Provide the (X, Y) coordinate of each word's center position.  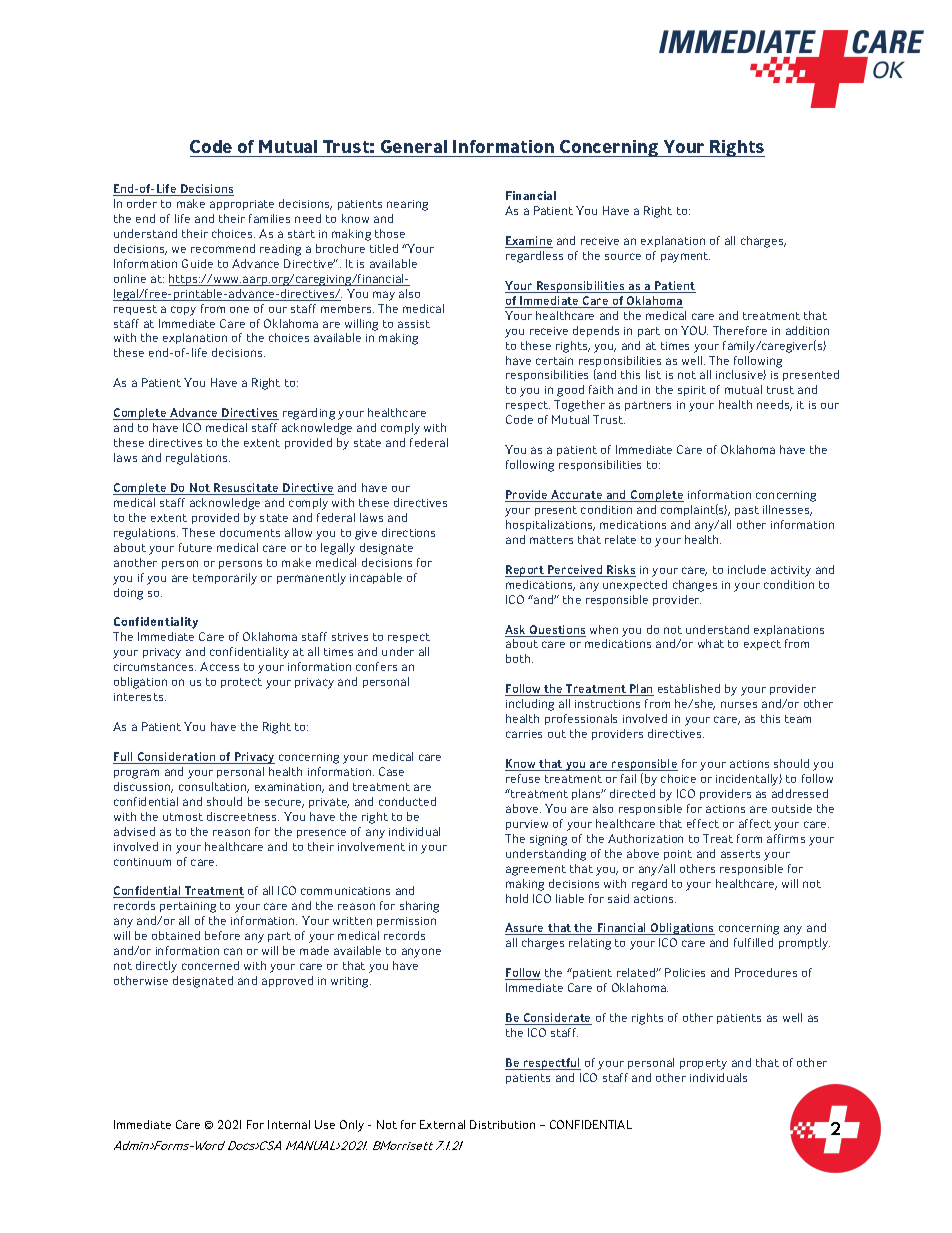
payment (685, 257)
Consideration (176, 758)
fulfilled (753, 942)
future (195, 547)
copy (183, 311)
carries (524, 734)
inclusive (741, 375)
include (747, 569)
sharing (419, 907)
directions (408, 532)
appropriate (242, 205)
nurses (739, 704)
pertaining (188, 907)
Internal (289, 1124)
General (414, 148)
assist (414, 324)
